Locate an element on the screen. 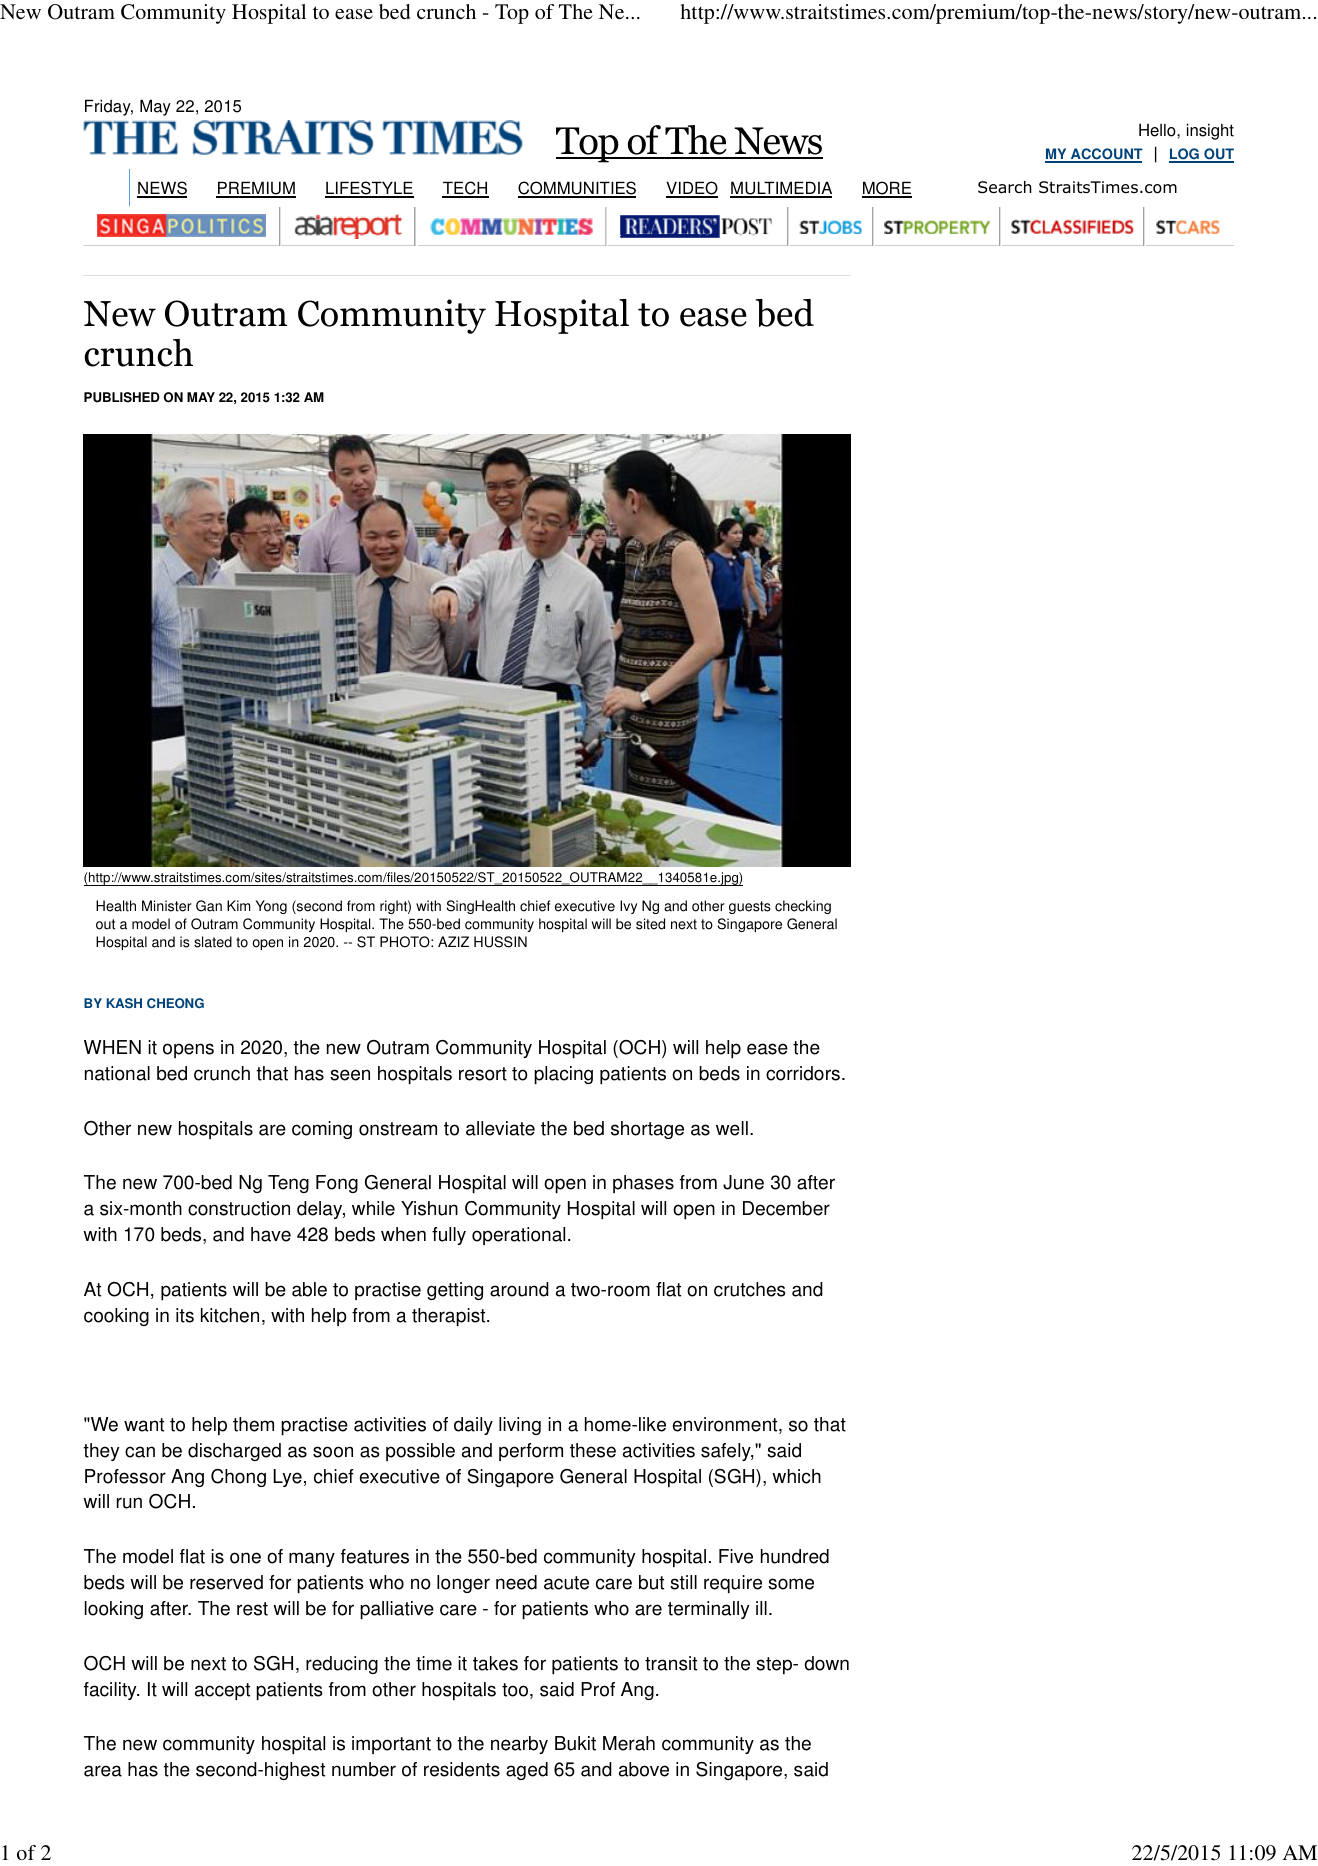  crutches is located at coordinates (750, 1289).
